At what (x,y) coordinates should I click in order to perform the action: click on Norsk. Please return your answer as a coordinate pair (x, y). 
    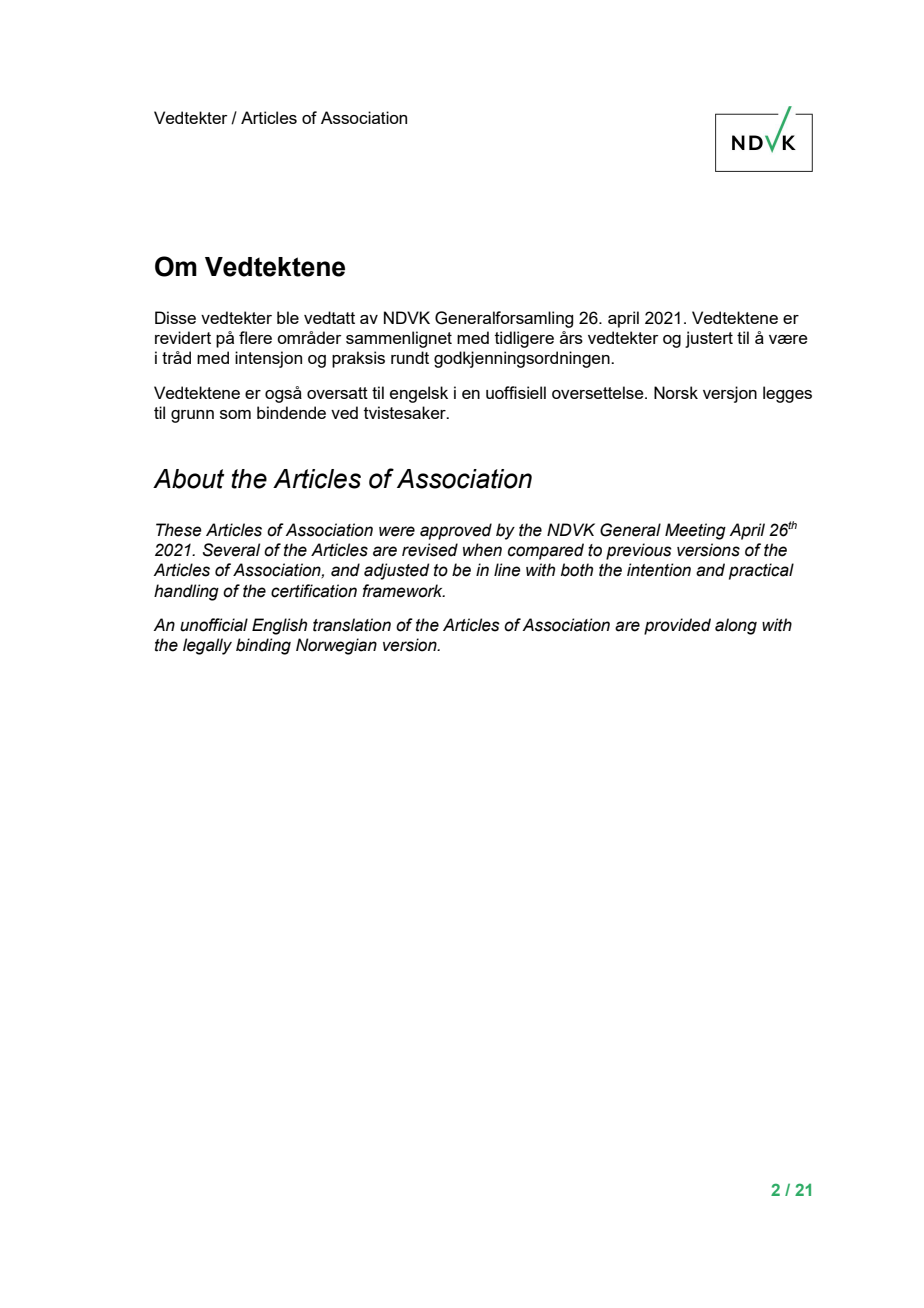
    Looking at the image, I should click on (676, 392).
